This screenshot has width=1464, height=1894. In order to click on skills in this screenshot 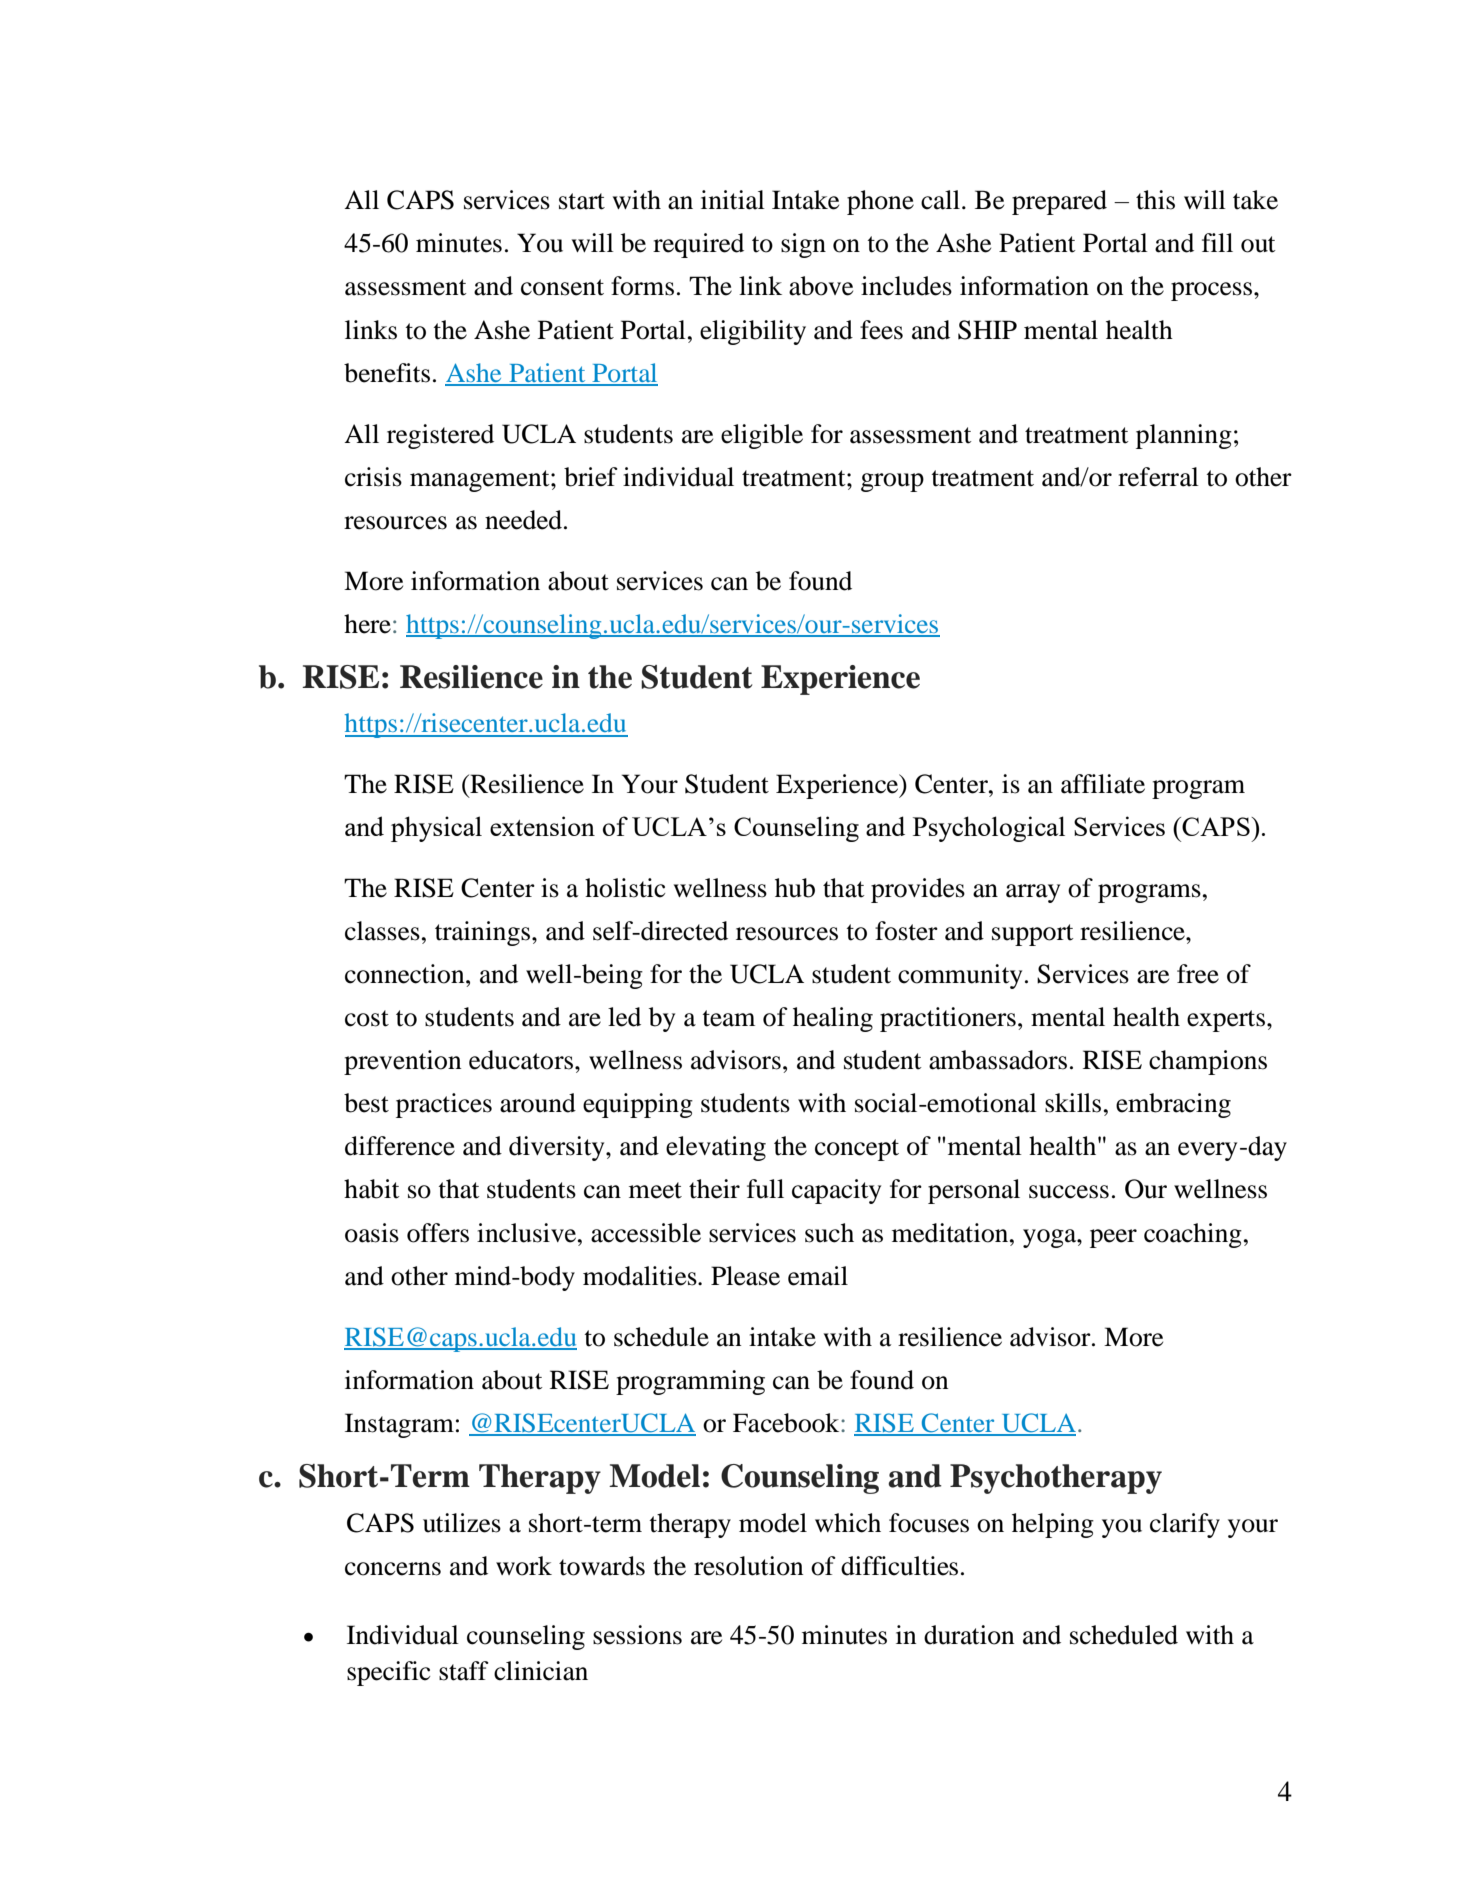, I will do `click(1073, 1103)`.
